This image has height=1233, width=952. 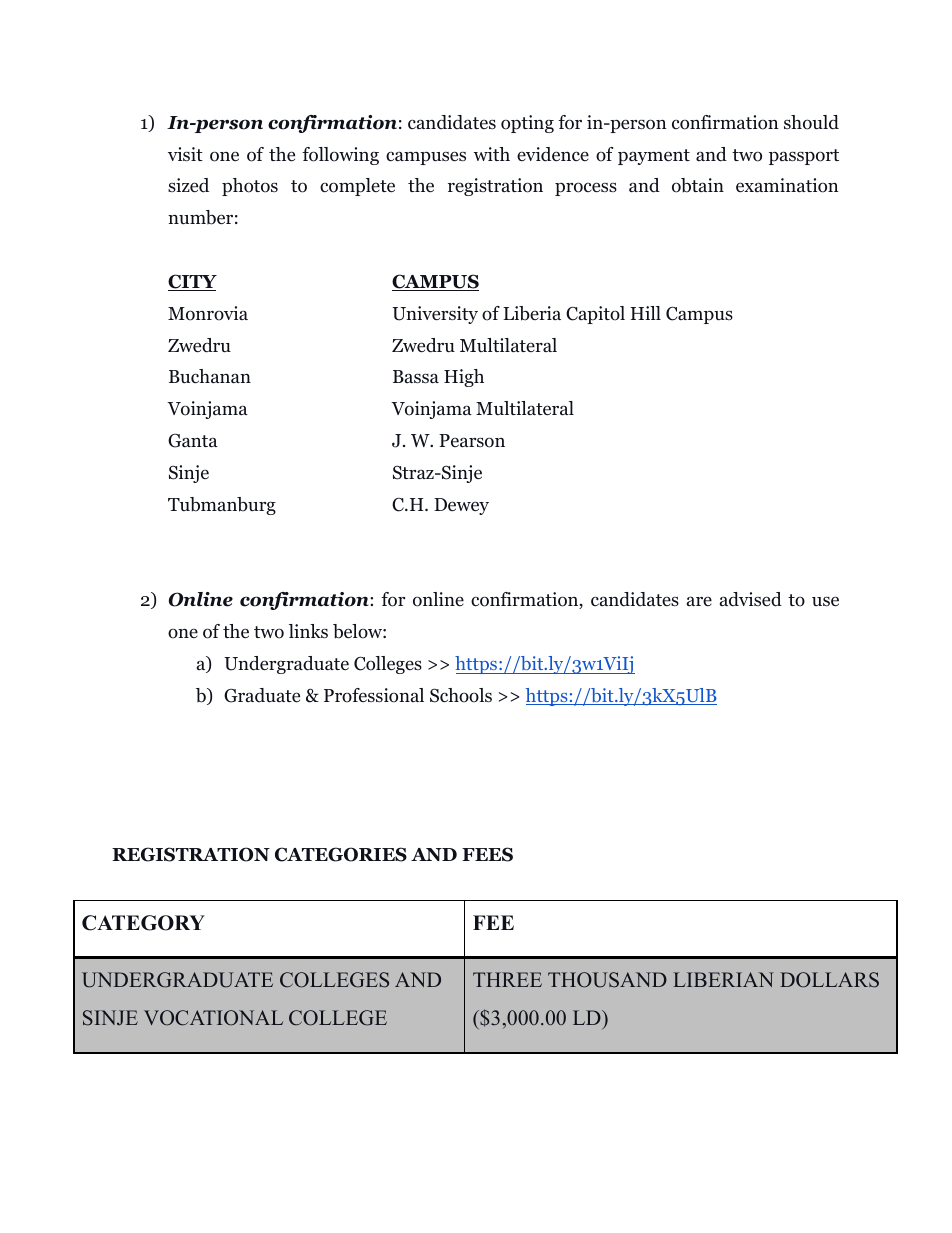 What do you see at coordinates (461, 506) in the image?
I see `Dewey` at bounding box center [461, 506].
